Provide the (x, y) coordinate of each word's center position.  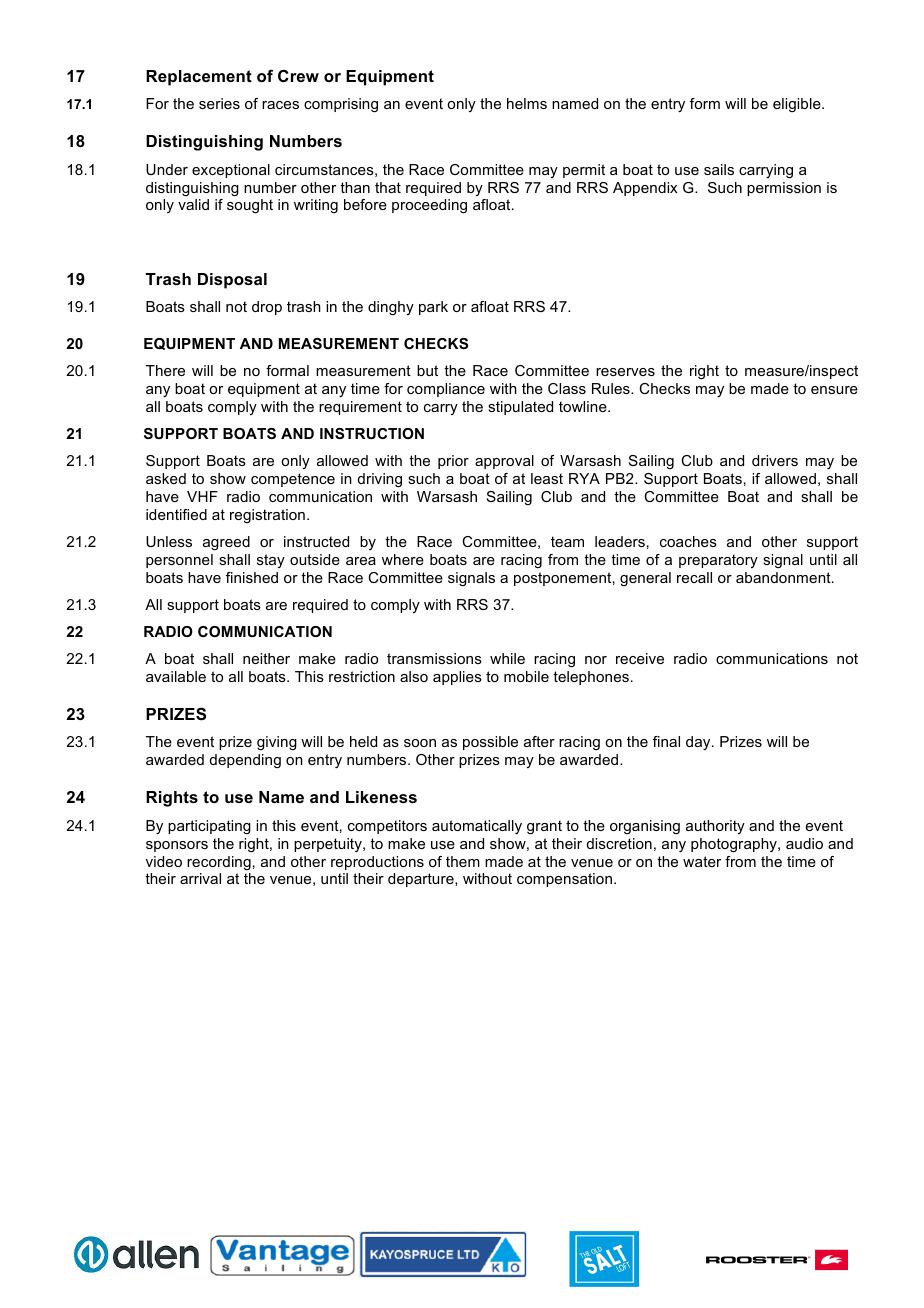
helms (527, 103)
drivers (775, 460)
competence (293, 480)
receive (640, 658)
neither (266, 658)
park (433, 308)
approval (504, 462)
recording (219, 863)
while (507, 658)
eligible (798, 105)
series (219, 103)
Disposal (232, 281)
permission (784, 189)
